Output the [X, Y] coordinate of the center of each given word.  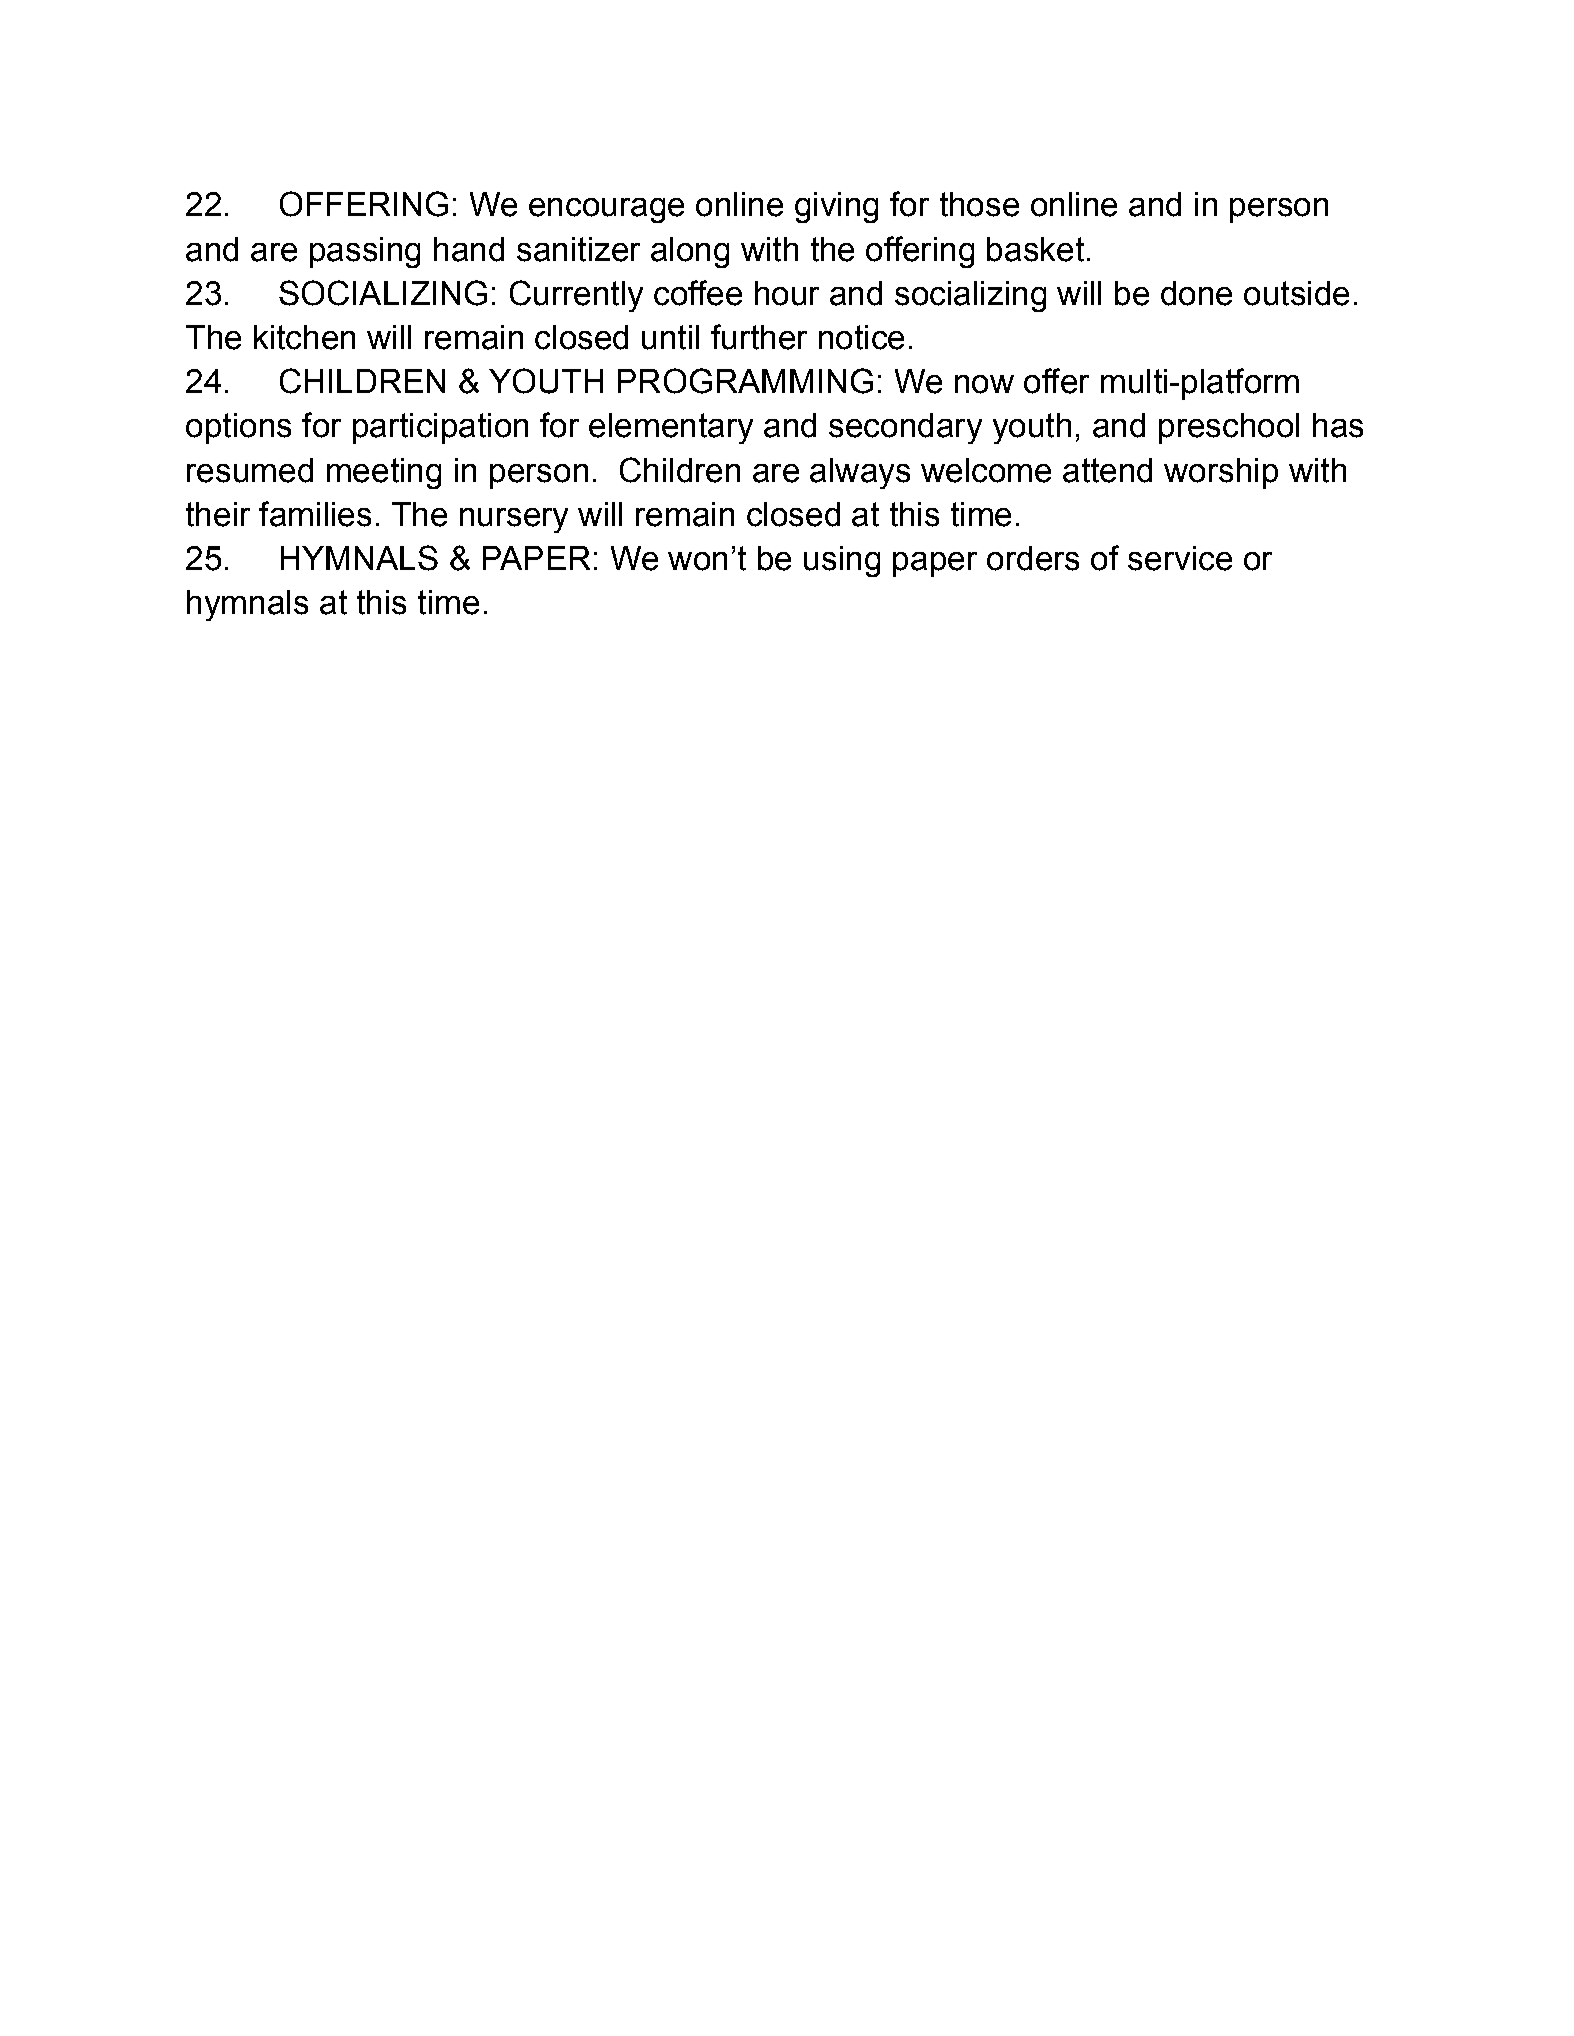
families [315, 514]
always [860, 473]
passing [365, 252]
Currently [576, 296]
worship [1221, 473]
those [979, 204]
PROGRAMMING [745, 381]
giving [836, 207]
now [984, 384]
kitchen [304, 337]
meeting [384, 473]
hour [787, 293]
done [1196, 293]
